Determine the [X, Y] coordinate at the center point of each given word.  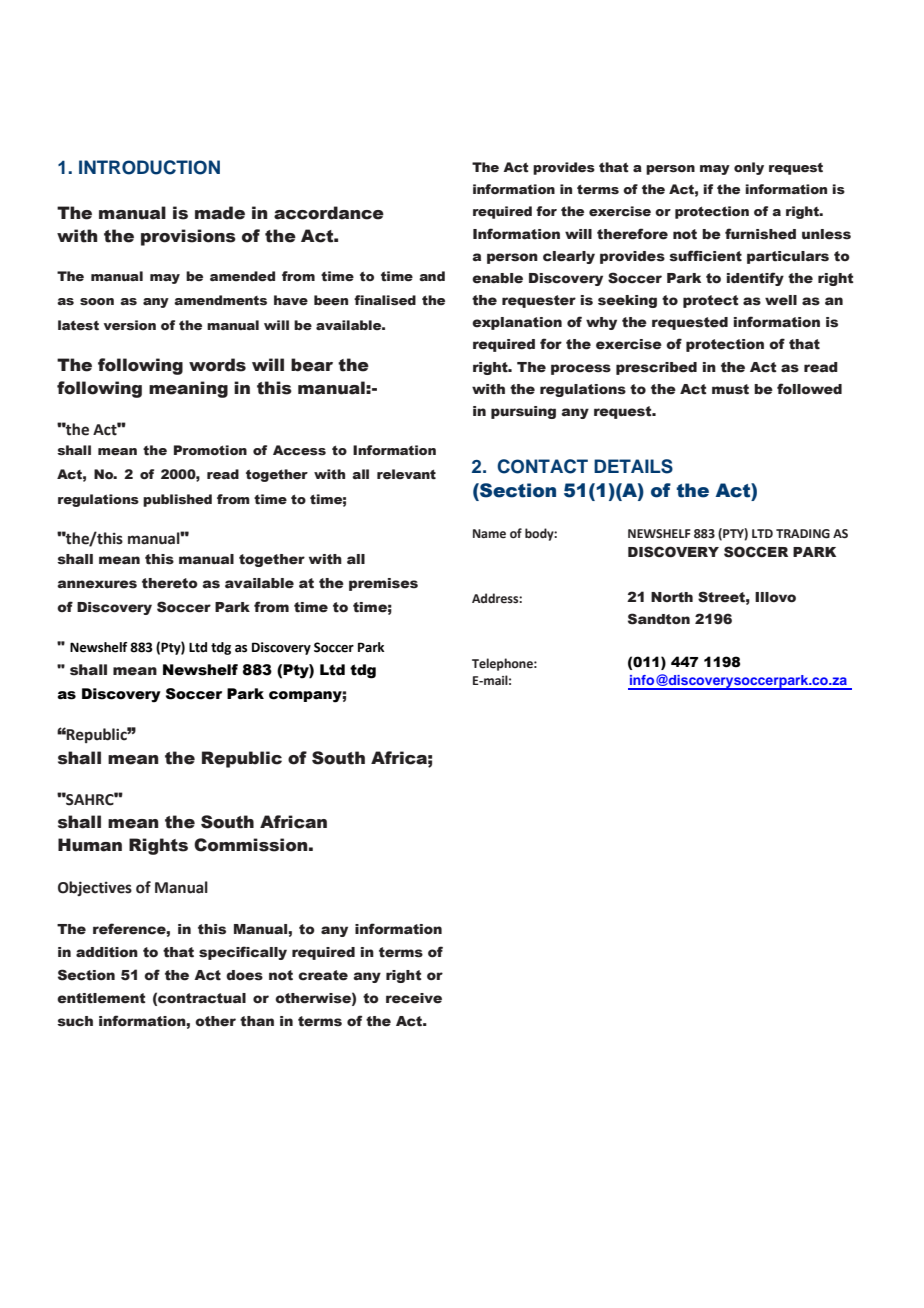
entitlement [101, 998]
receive [414, 998]
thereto [170, 583]
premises [383, 584]
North [672, 597]
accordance [329, 213]
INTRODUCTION [149, 167]
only [749, 168]
